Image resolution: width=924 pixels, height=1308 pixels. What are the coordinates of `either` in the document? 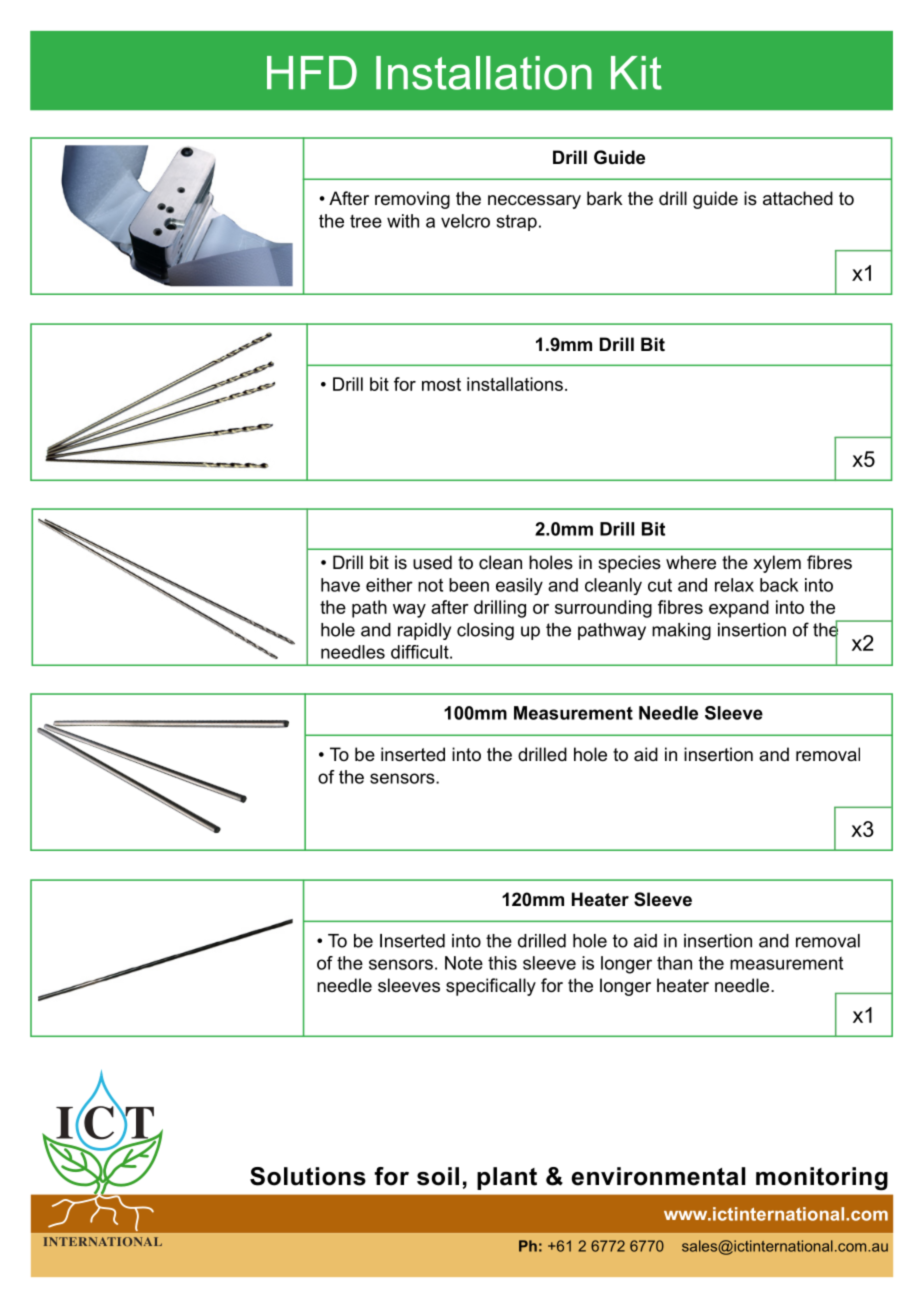 It's located at (389, 585).
